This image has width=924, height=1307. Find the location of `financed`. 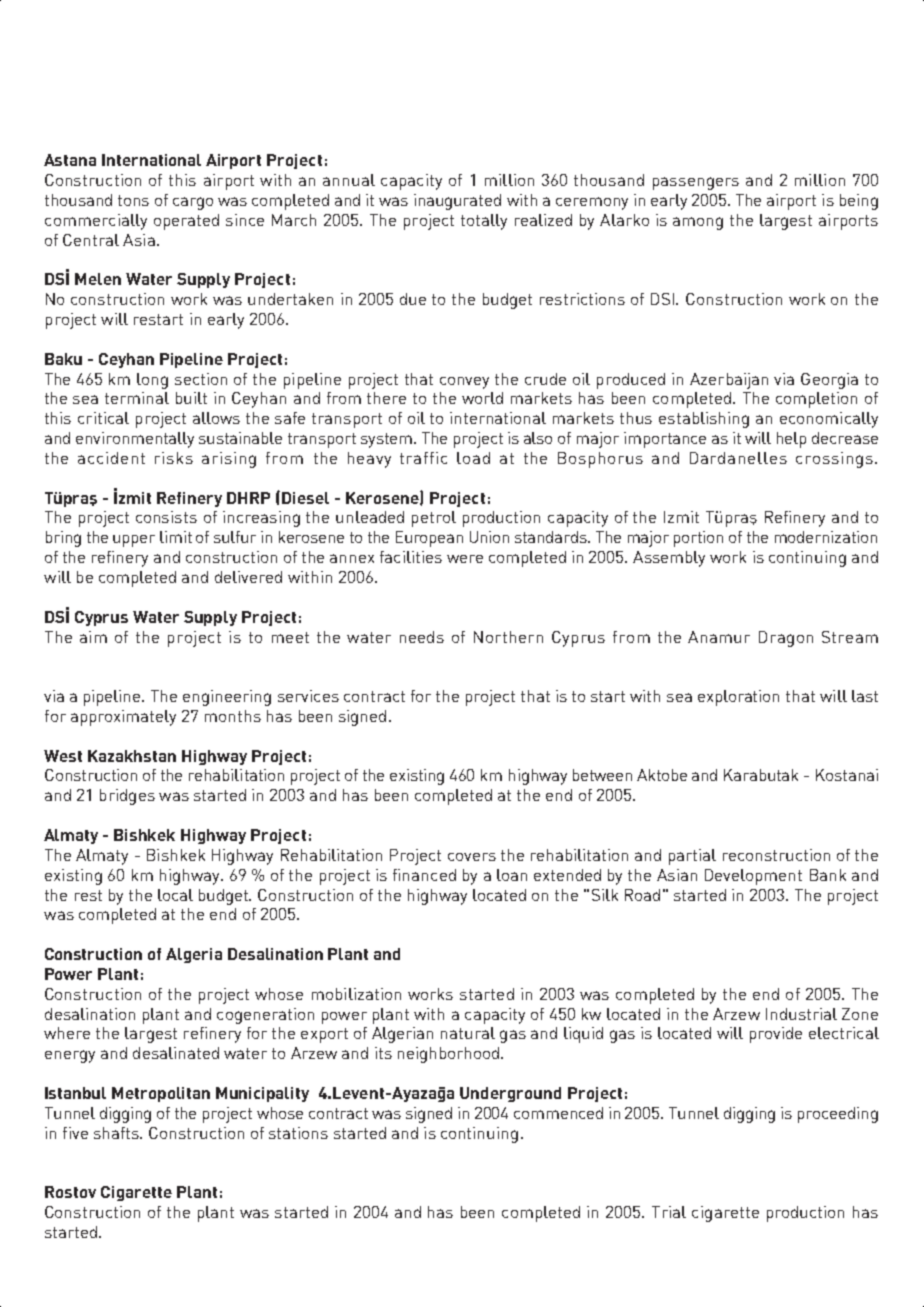

financed is located at coordinates (424, 875).
